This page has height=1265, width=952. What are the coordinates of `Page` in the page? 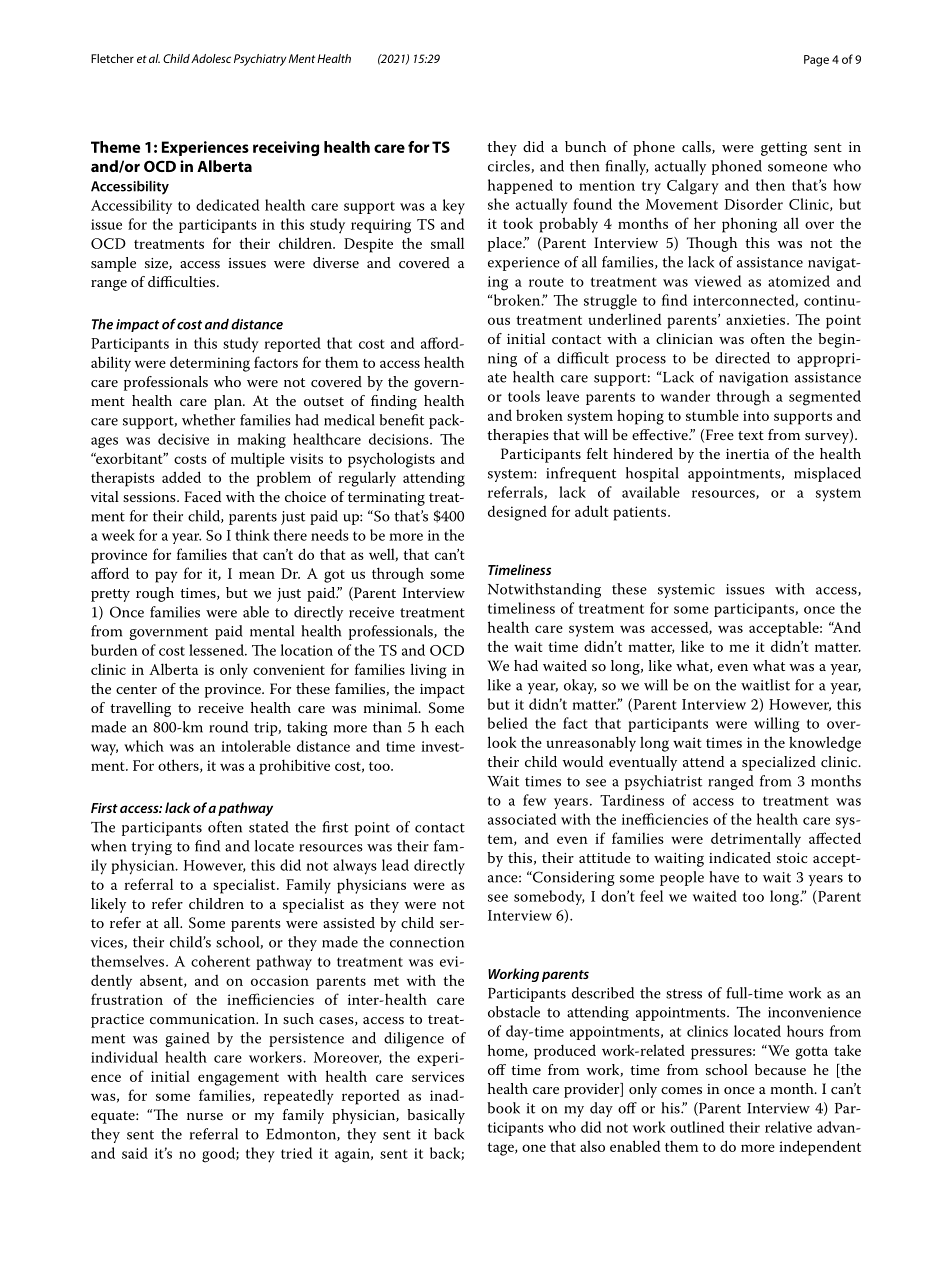 It's located at (816, 61).
